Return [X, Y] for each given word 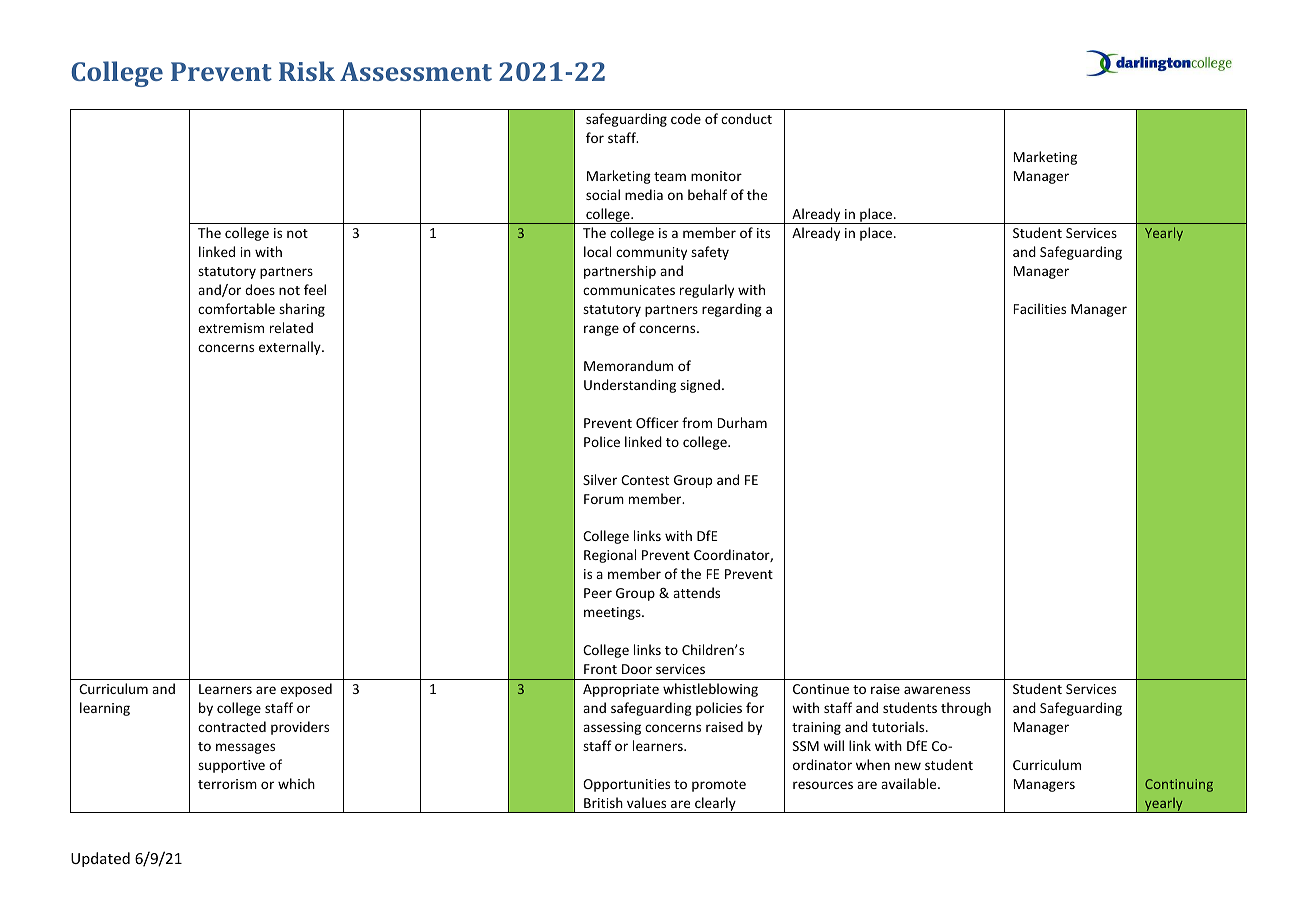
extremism [231, 328]
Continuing [1179, 785]
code [686, 118]
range [601, 330]
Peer [598, 593]
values [646, 802]
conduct [746, 118]
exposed [306, 690]
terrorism [227, 784]
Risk [307, 71]
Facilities [1040, 308]
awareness [937, 690]
